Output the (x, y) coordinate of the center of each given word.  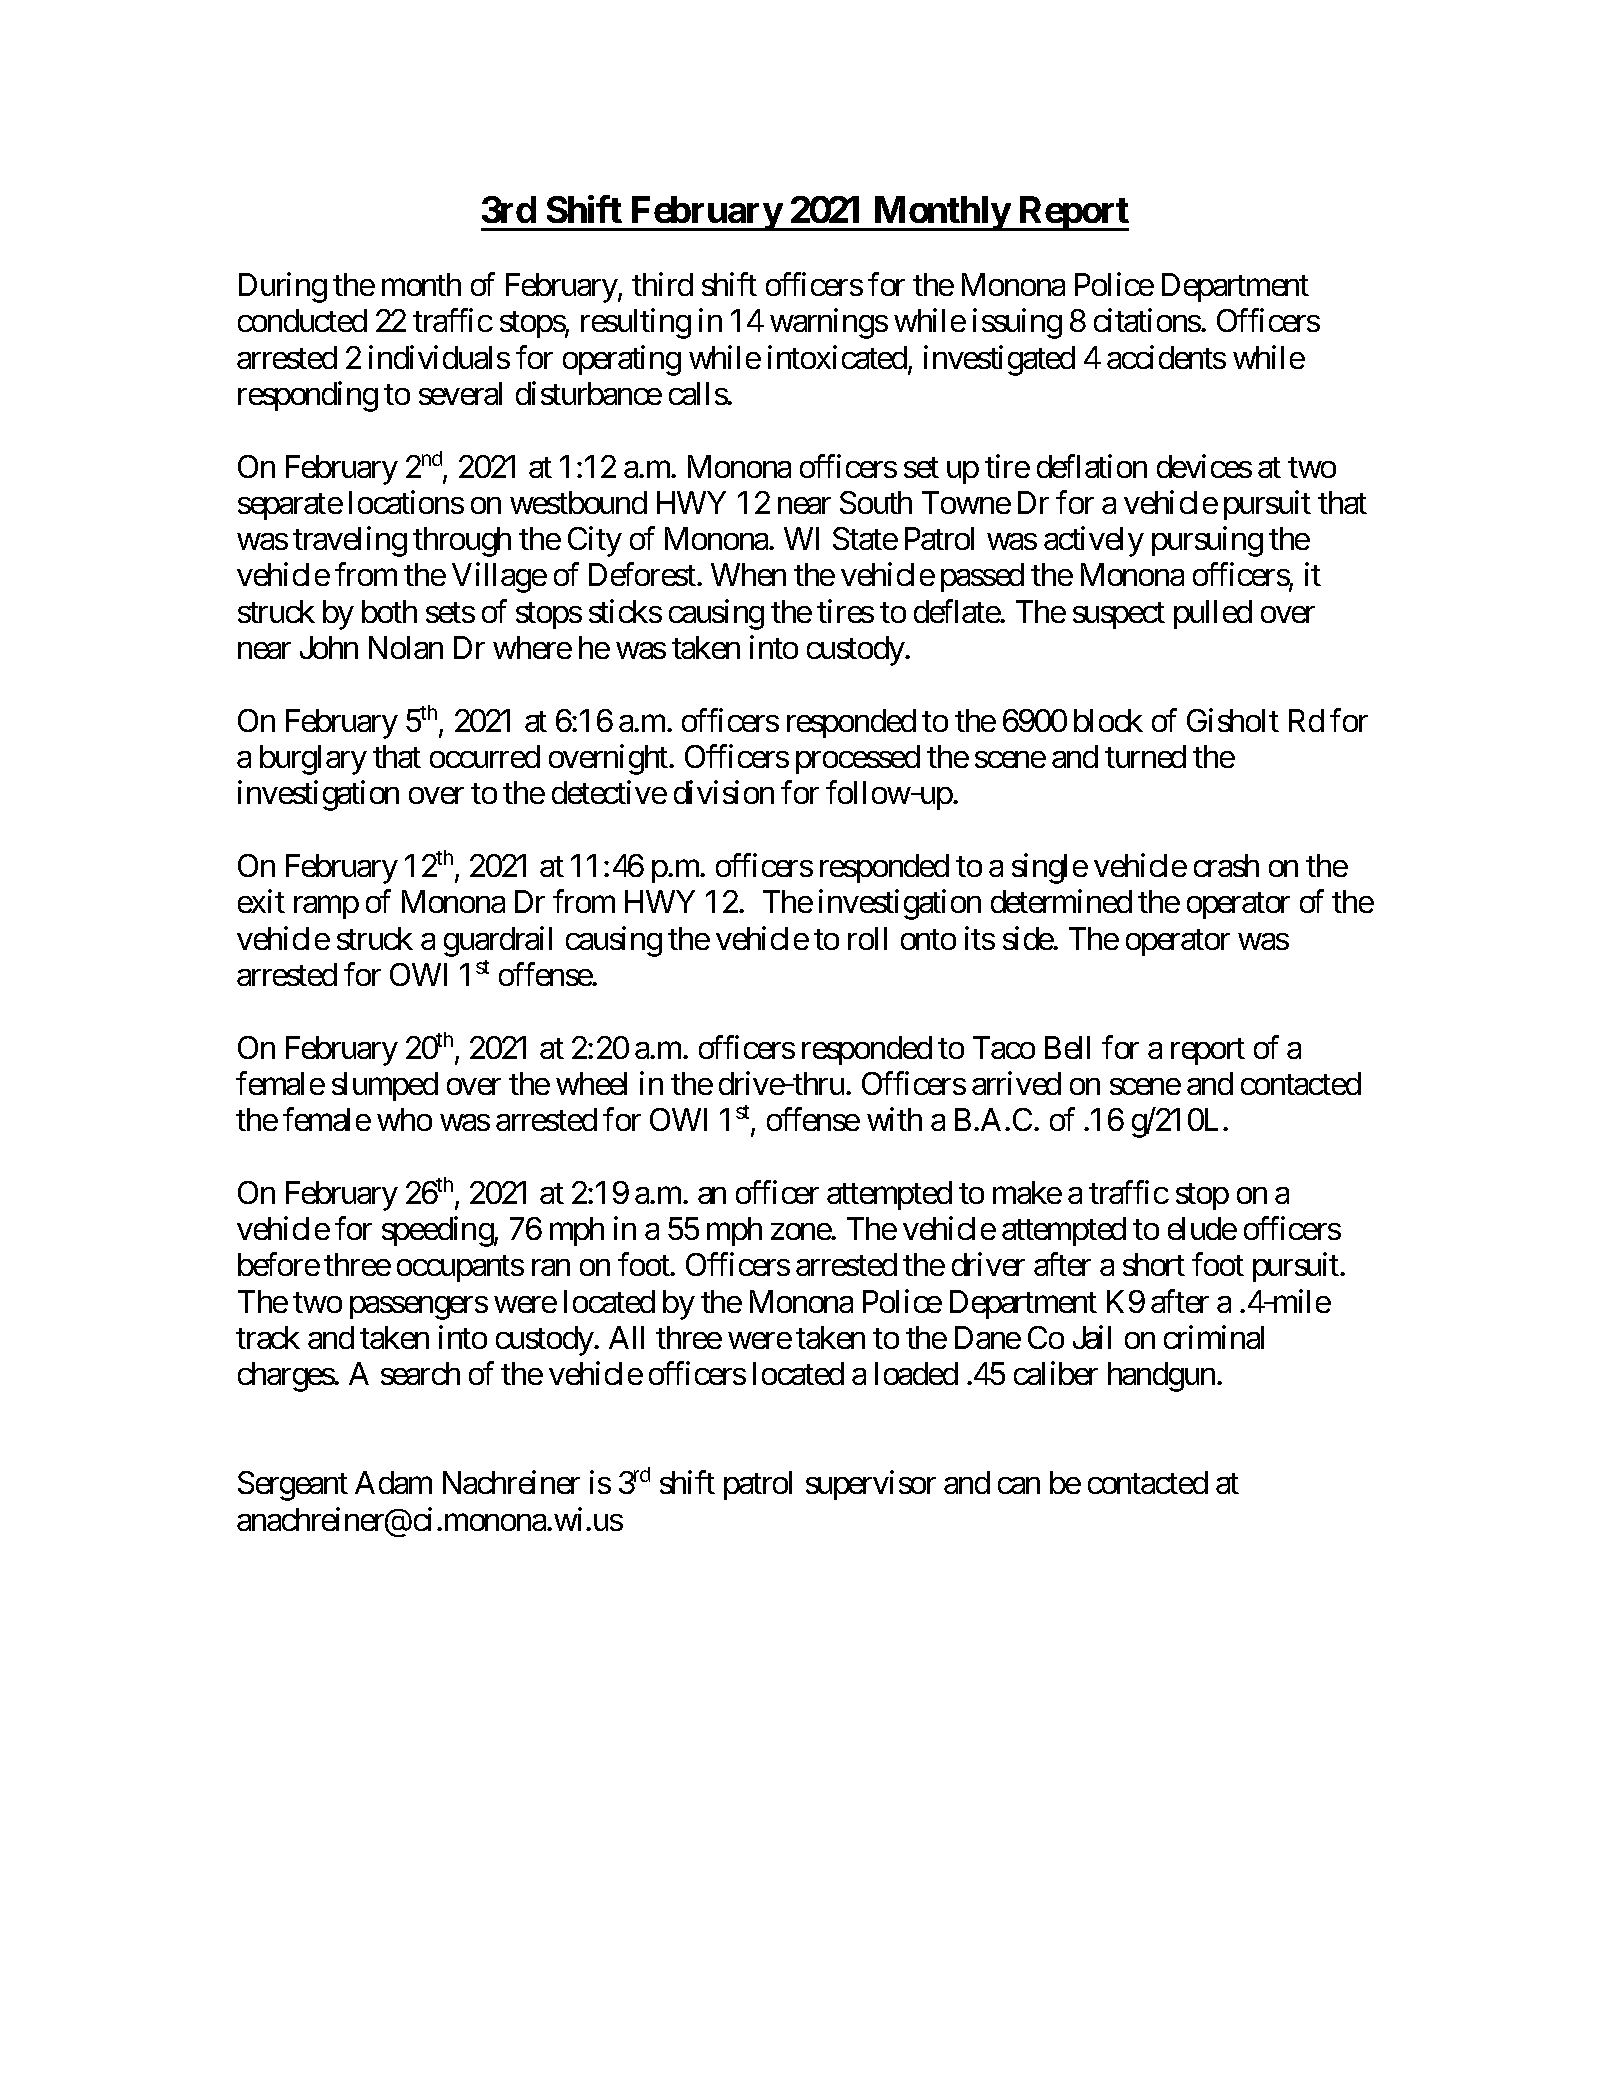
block (1108, 720)
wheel (591, 1083)
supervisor (871, 1485)
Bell (1067, 1047)
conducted (302, 320)
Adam (393, 1482)
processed (858, 759)
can (1019, 1486)
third (662, 284)
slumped (385, 1086)
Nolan (406, 647)
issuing (1017, 324)
